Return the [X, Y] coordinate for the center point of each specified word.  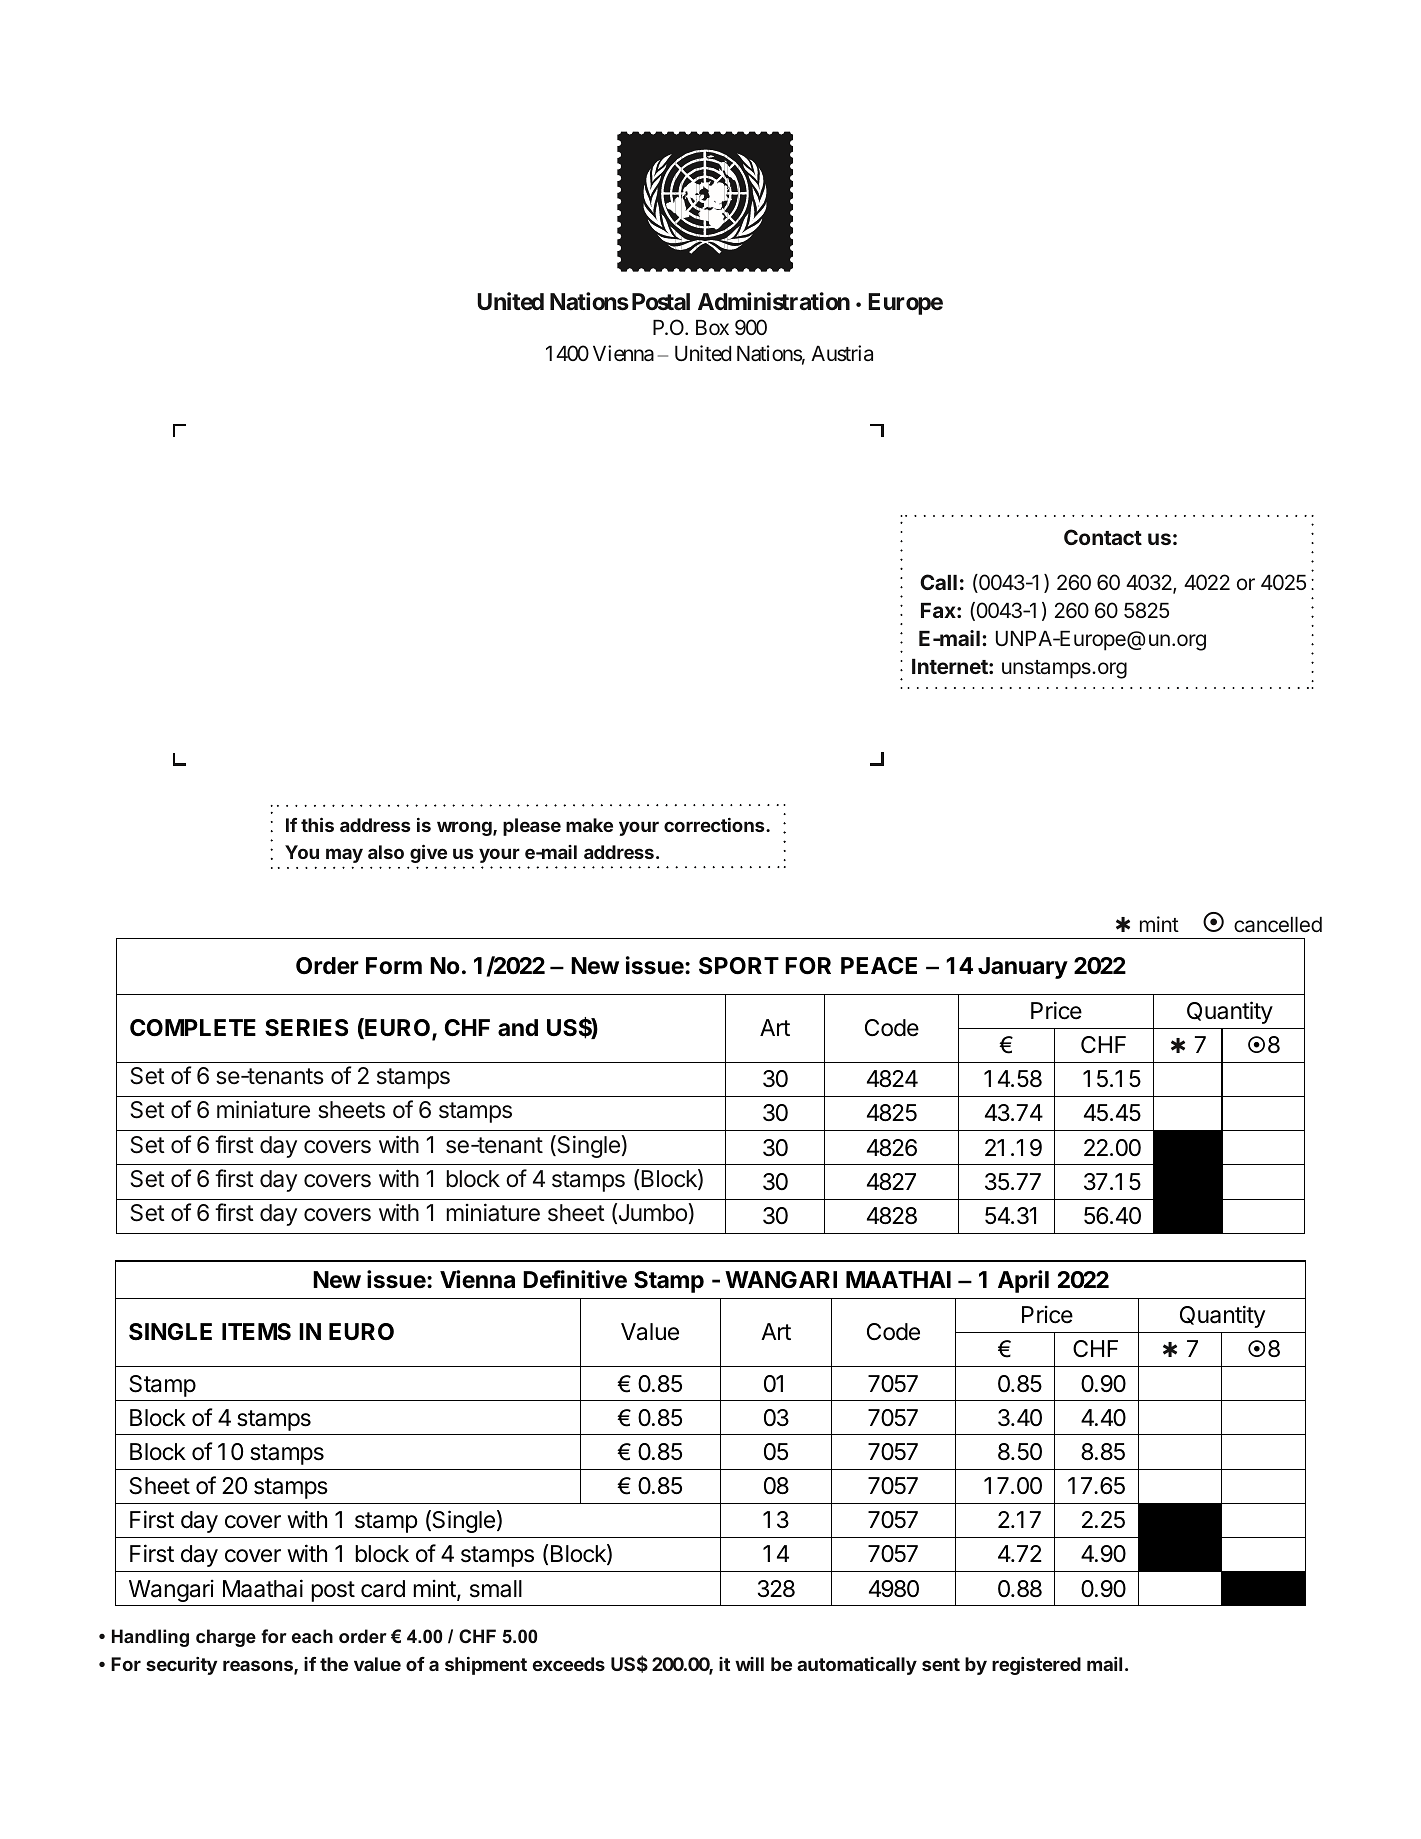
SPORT [739, 966]
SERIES [306, 1028]
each [312, 1636]
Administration [774, 301]
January [1023, 968]
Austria [842, 353]
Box [712, 327]
